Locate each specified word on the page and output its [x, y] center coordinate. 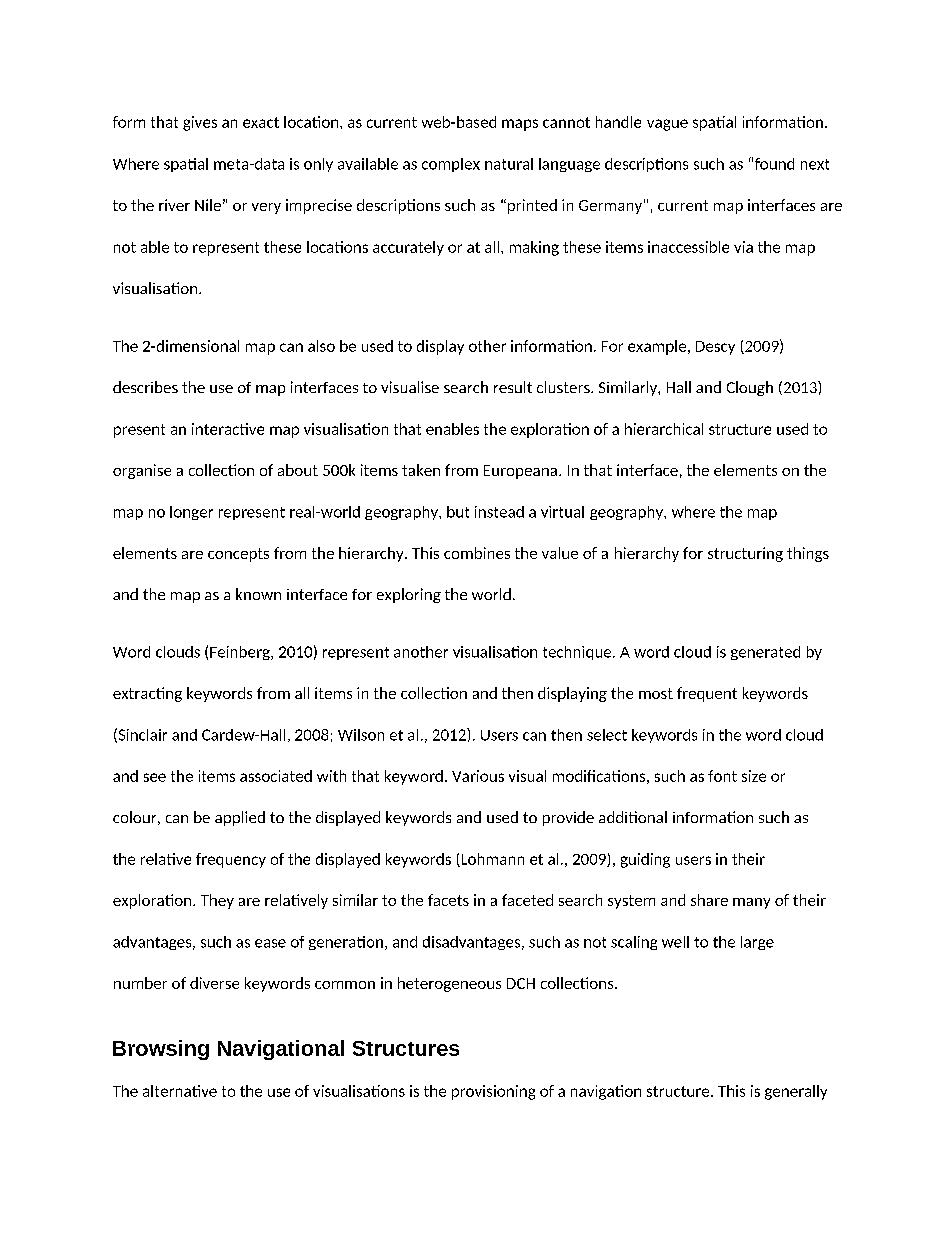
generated [765, 653]
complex [451, 165]
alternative [180, 1091]
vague [667, 125]
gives [200, 123]
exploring [409, 595]
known [258, 594]
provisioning [493, 1092]
